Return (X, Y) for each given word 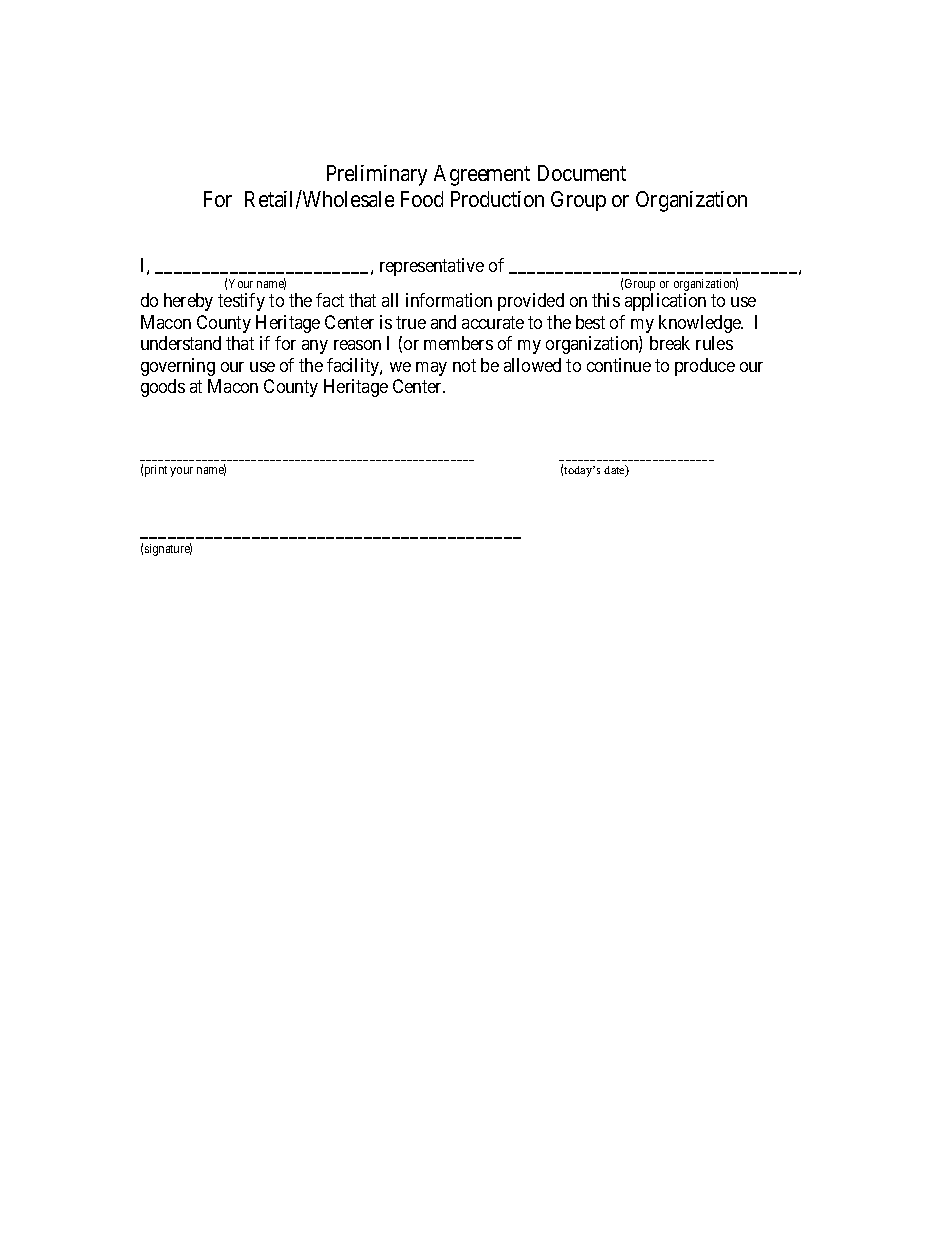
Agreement (482, 175)
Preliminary (377, 175)
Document (582, 173)
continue (619, 365)
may (431, 369)
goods (163, 388)
